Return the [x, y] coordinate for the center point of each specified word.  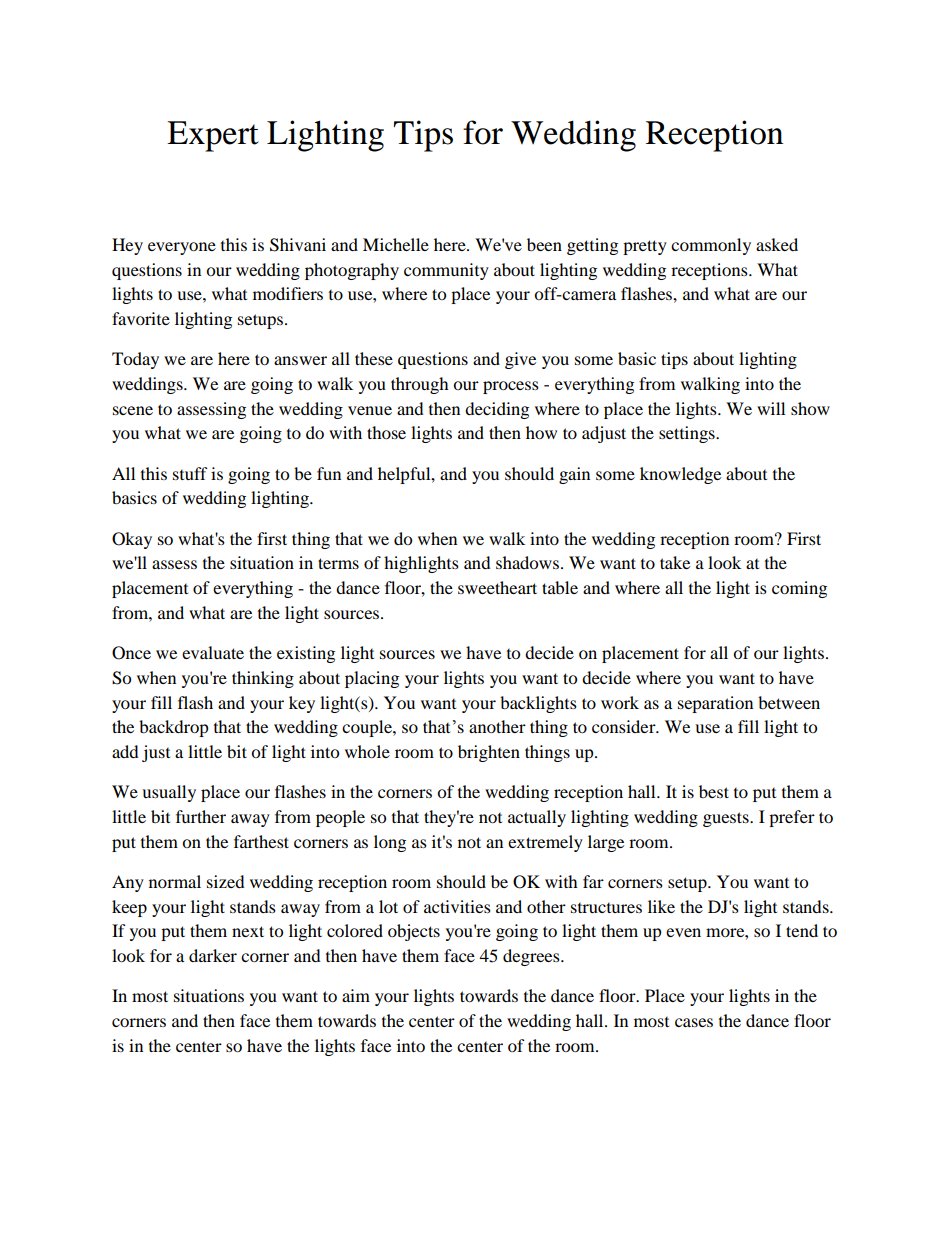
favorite [141, 318]
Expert [213, 136]
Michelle [396, 244]
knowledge [680, 475]
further [201, 816]
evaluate [213, 652]
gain [574, 475]
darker [213, 955]
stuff [190, 473]
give [520, 360]
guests [727, 819]
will [771, 408]
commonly [711, 246]
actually [537, 818]
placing [372, 679]
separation [715, 704]
